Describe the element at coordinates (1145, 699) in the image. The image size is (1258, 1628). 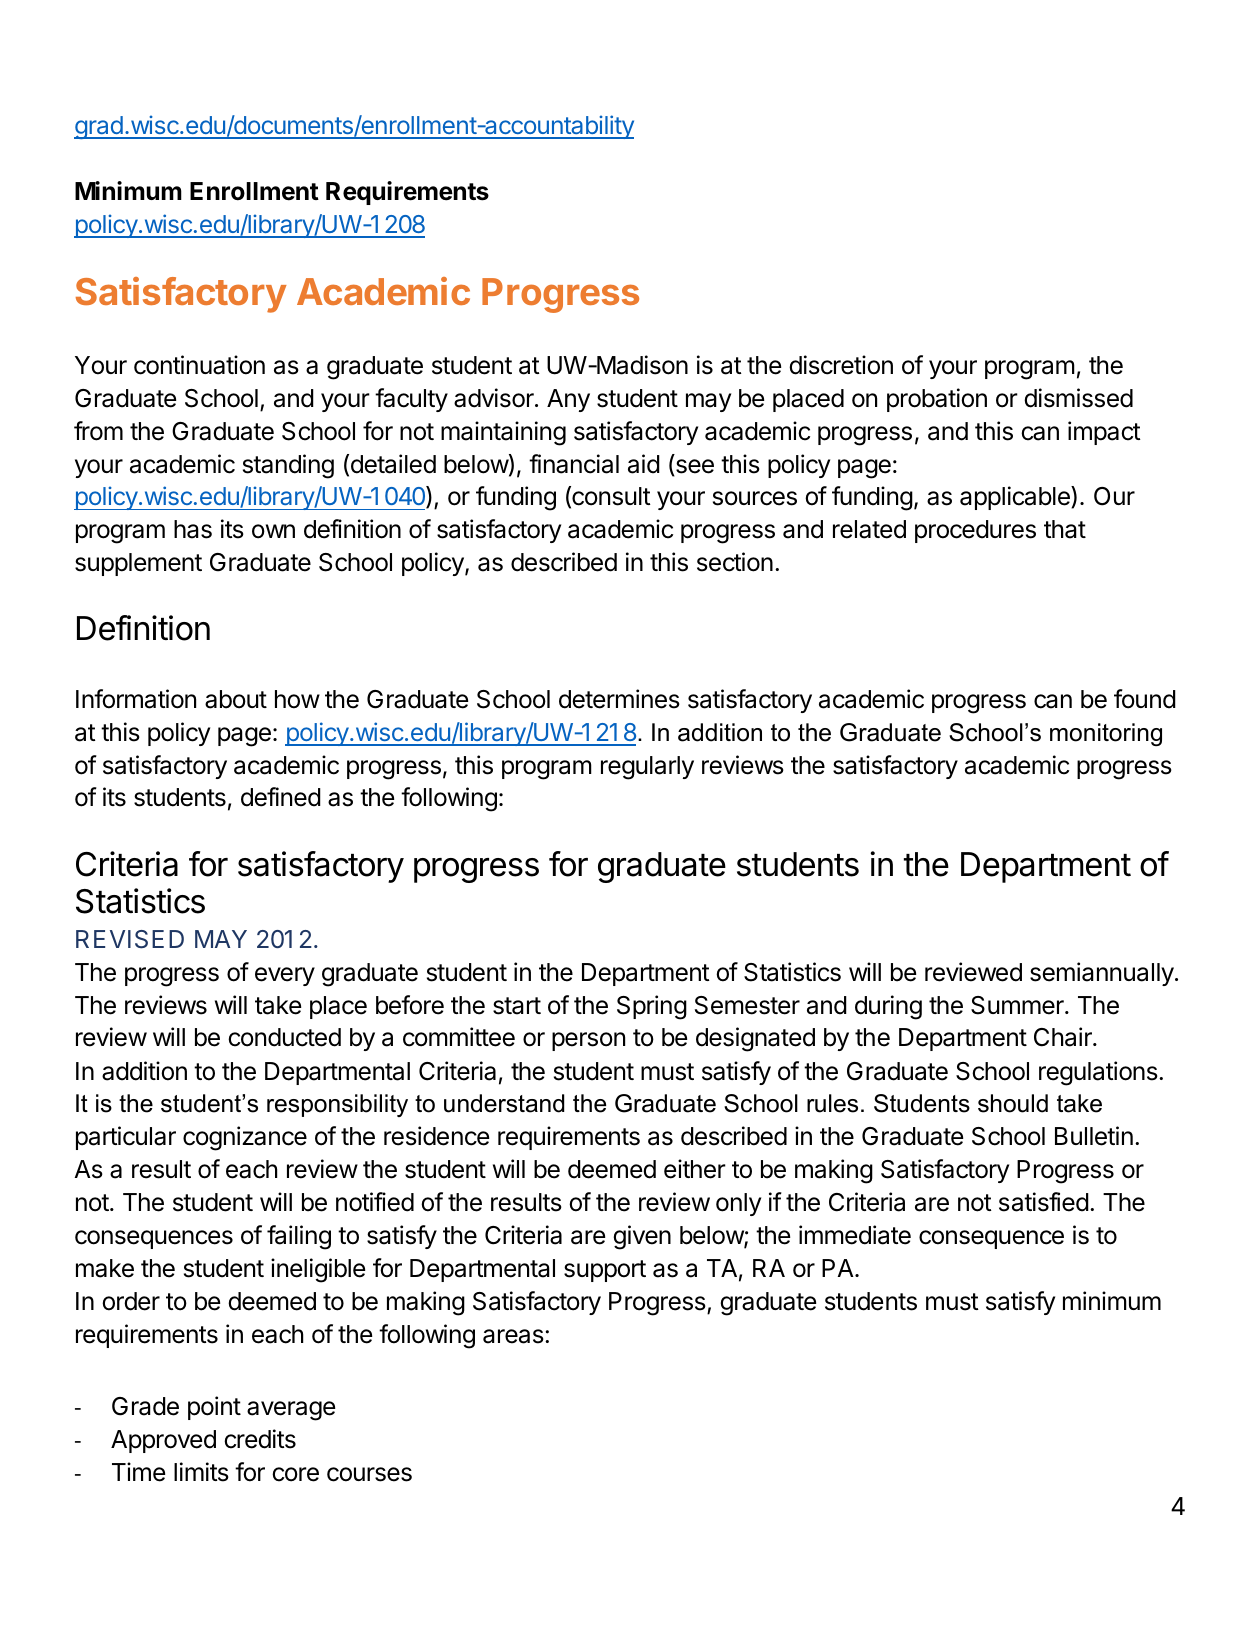
I see `found` at that location.
